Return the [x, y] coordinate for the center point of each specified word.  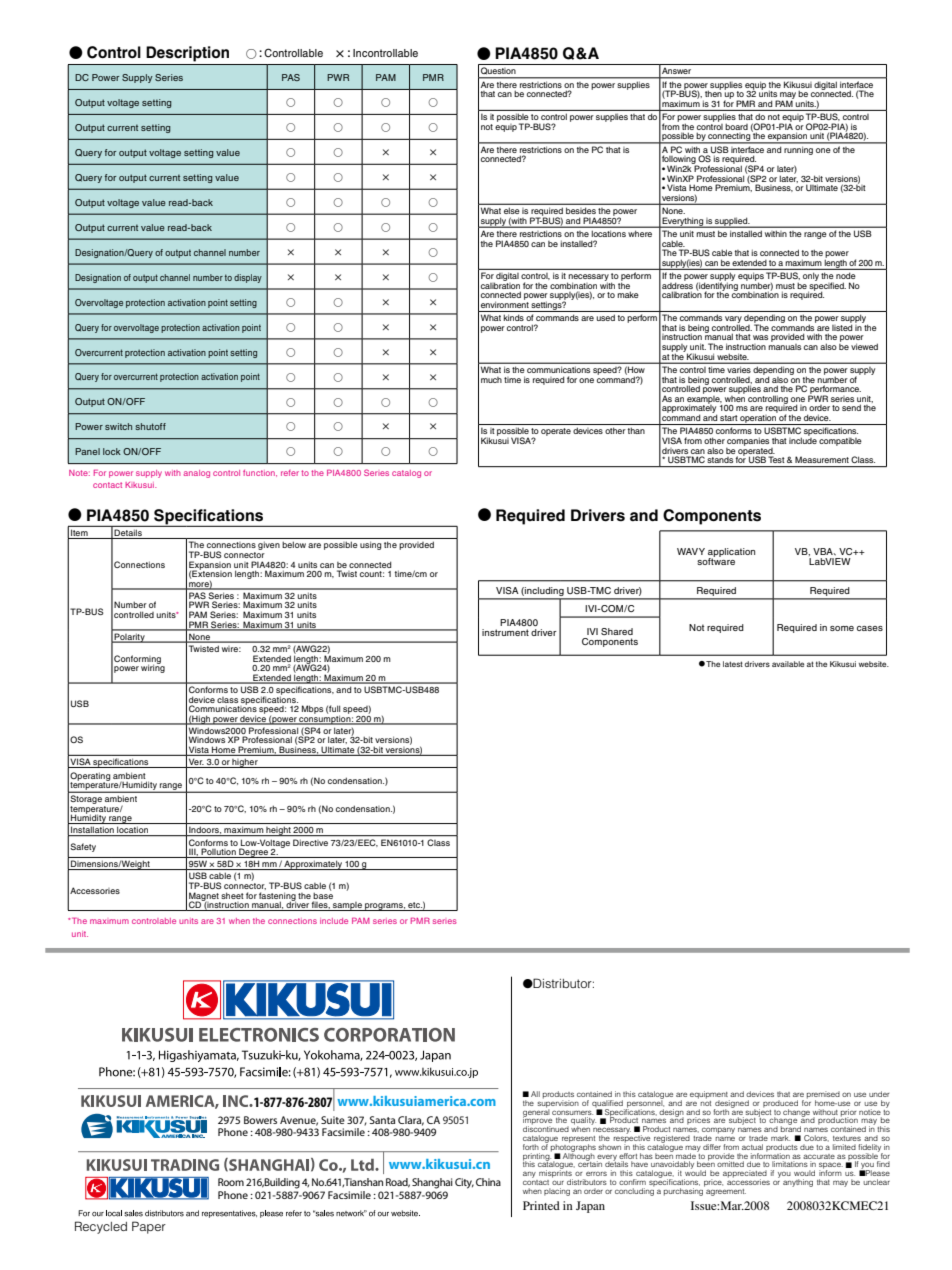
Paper [149, 1227]
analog [197, 474]
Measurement [822, 459]
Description [188, 54]
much [491, 380]
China [488, 1182]
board [736, 126]
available [788, 664]
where [640, 234]
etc [414, 906]
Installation [92, 831]
